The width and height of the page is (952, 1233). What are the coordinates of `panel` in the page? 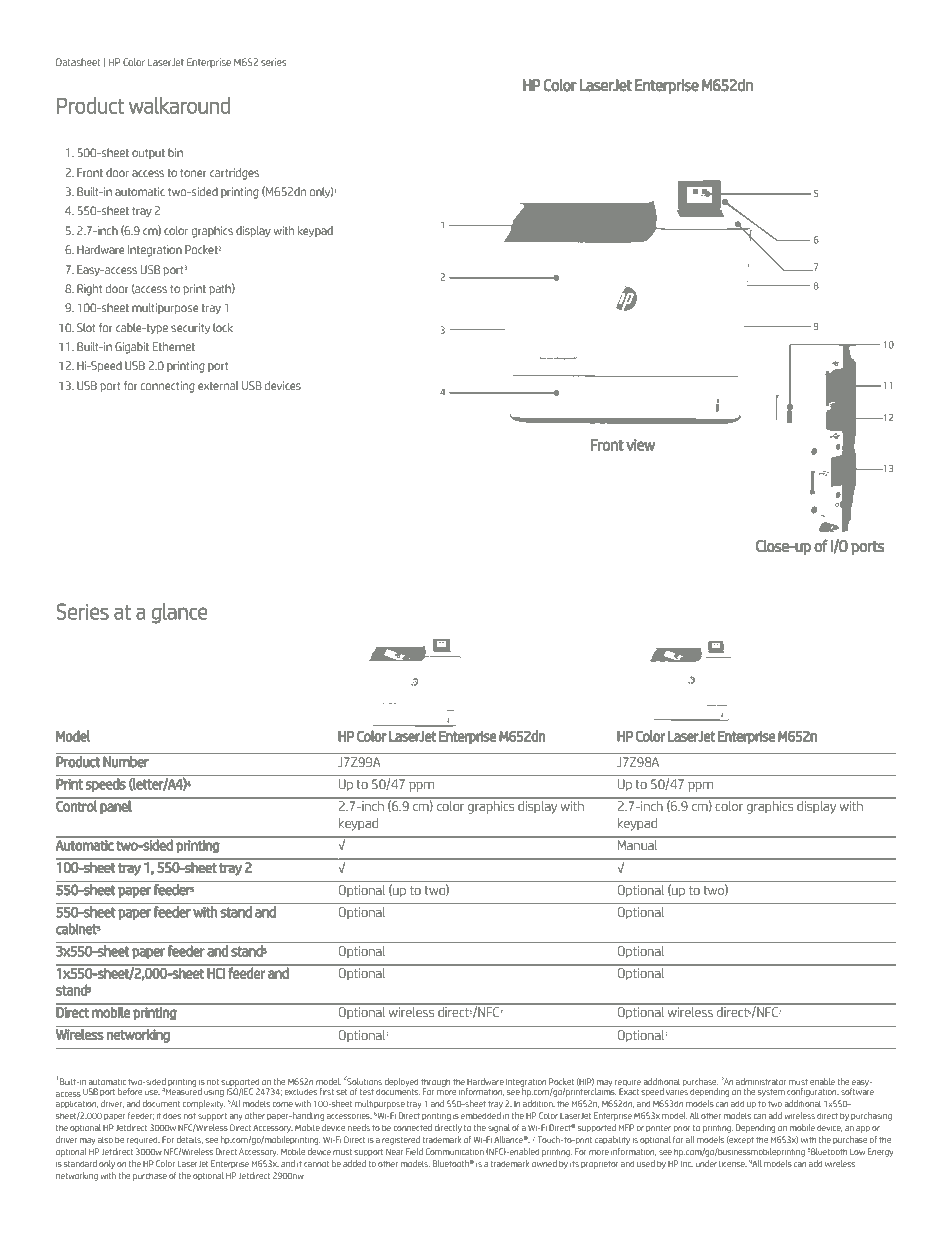 It's located at (115, 807).
